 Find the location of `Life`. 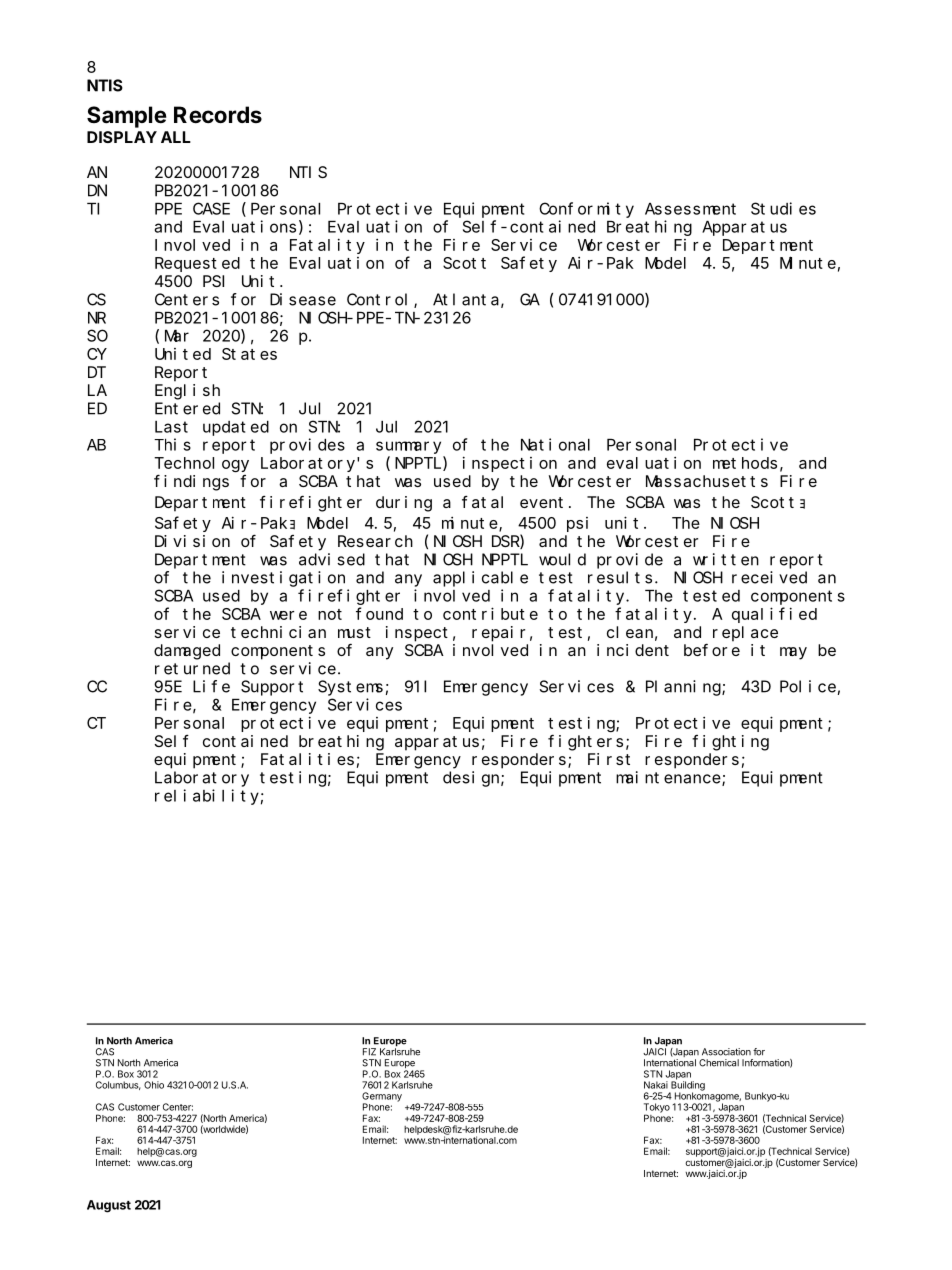

Life is located at coordinates (211, 686).
